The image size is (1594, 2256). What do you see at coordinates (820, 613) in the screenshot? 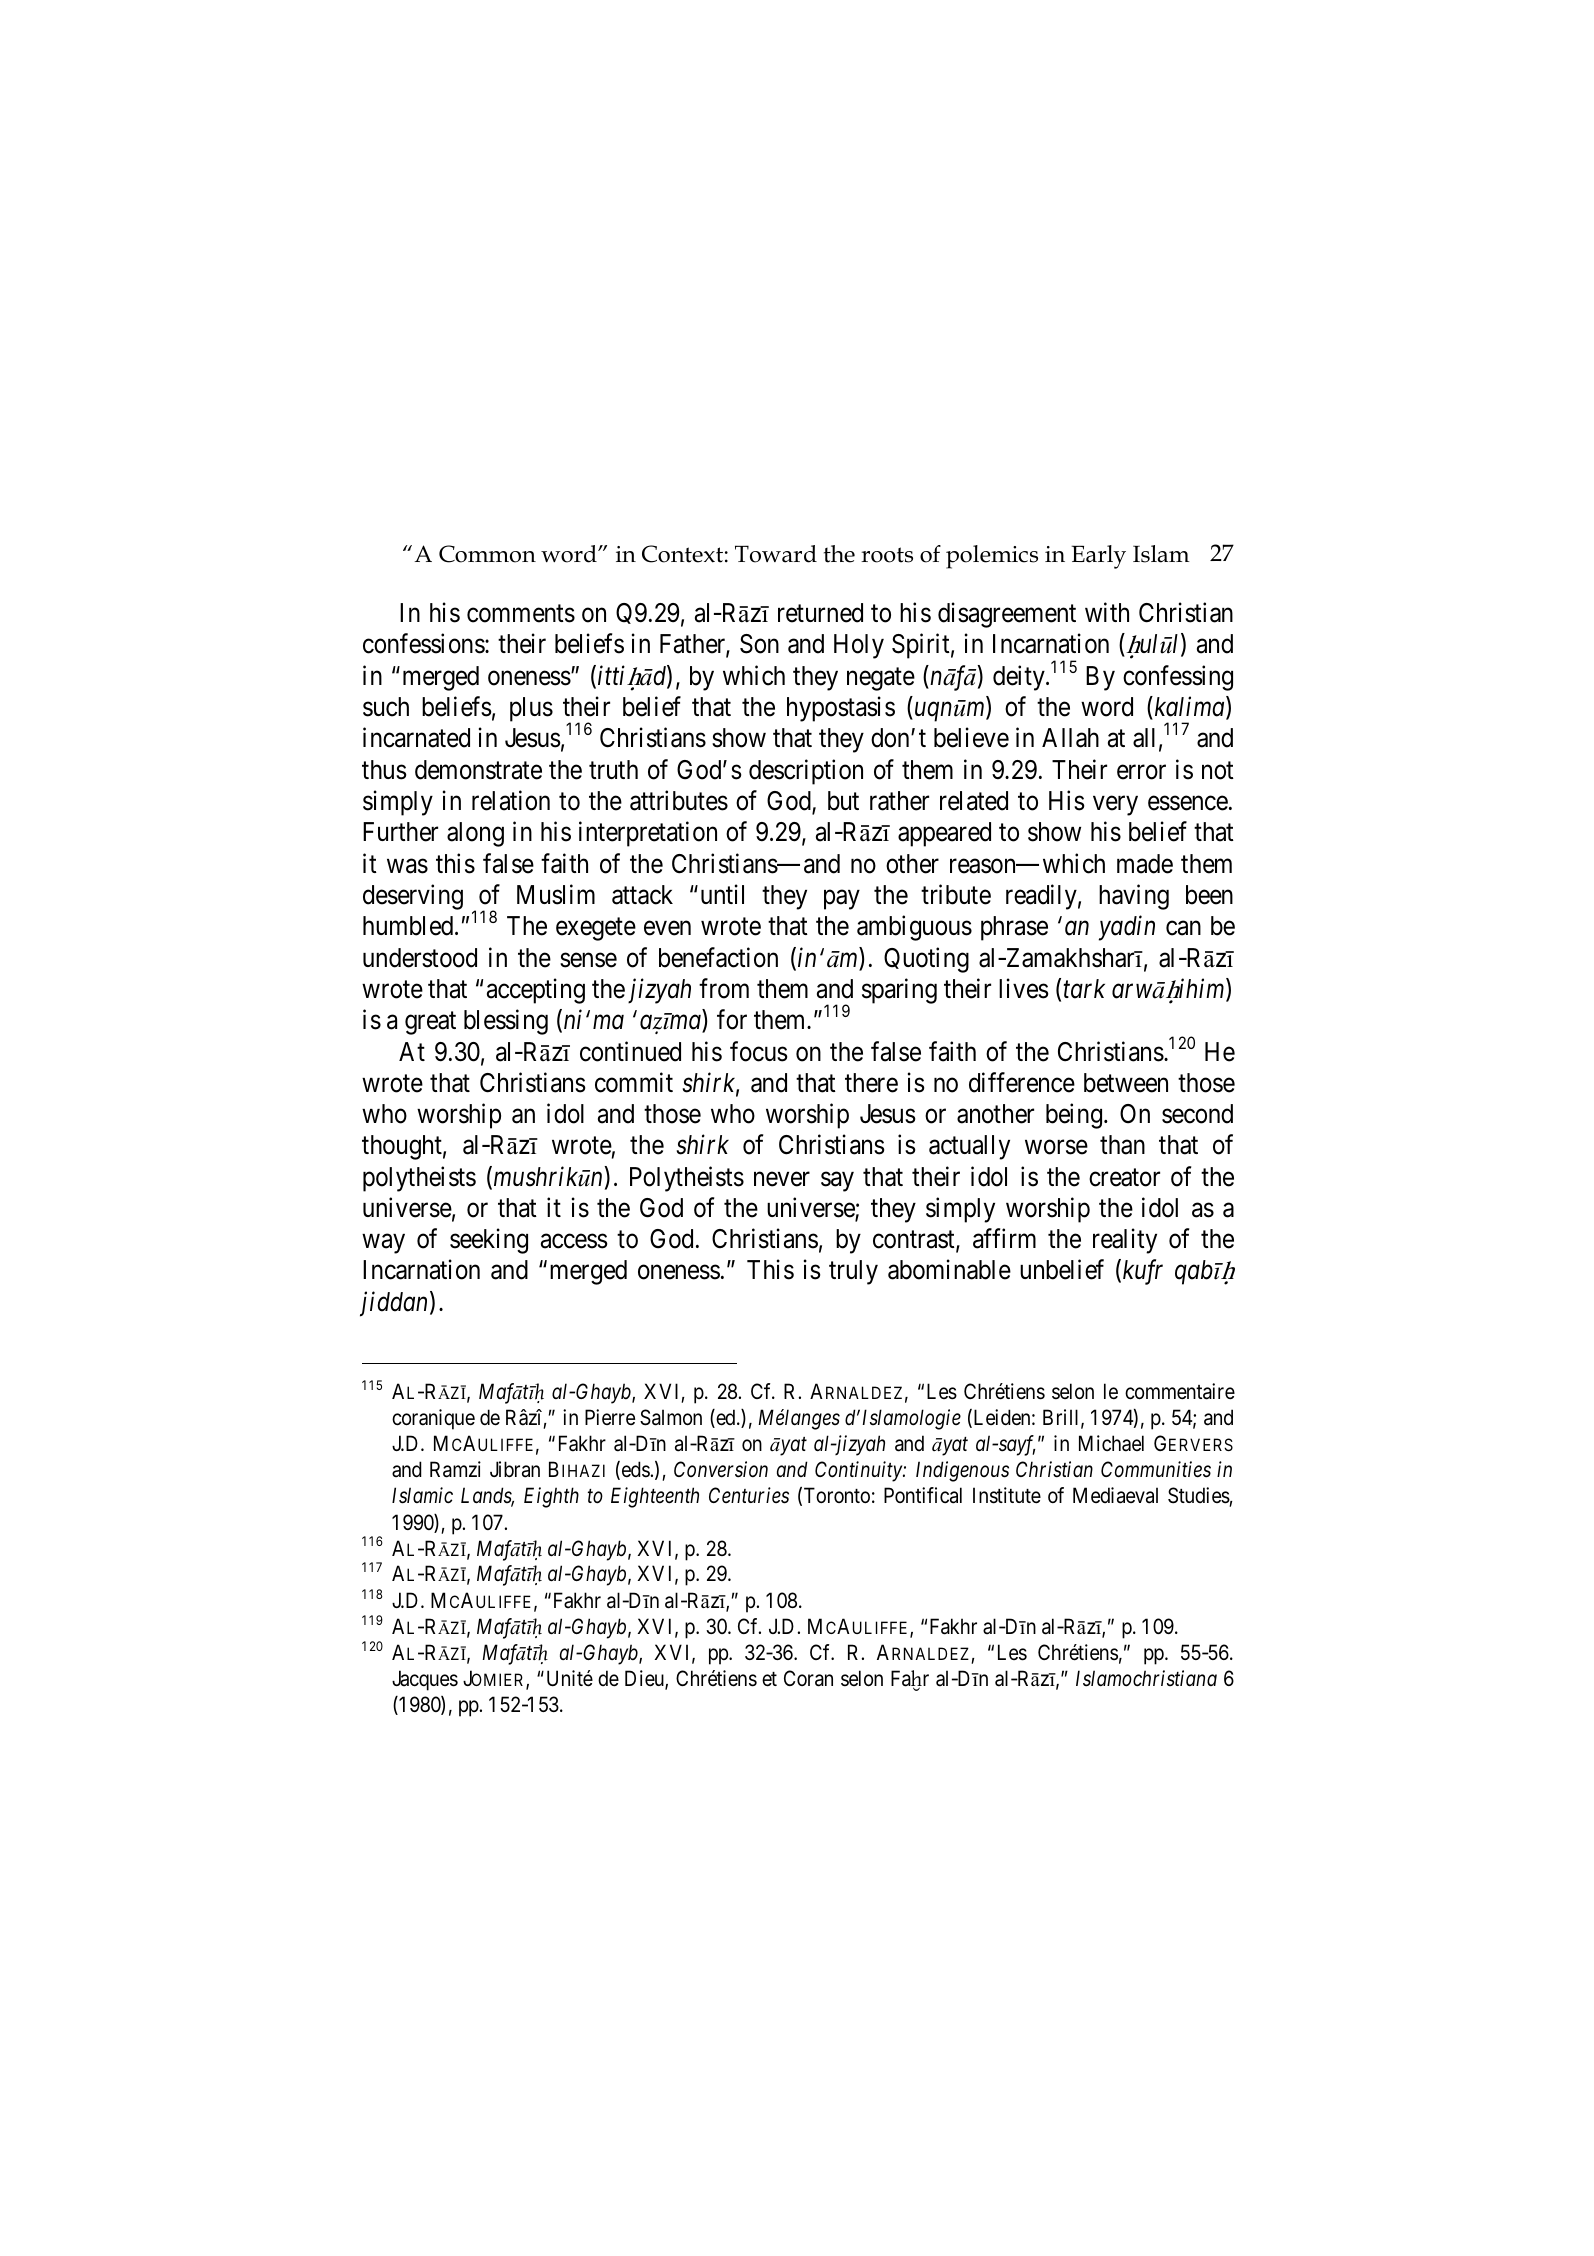
I see `returned` at bounding box center [820, 613].
